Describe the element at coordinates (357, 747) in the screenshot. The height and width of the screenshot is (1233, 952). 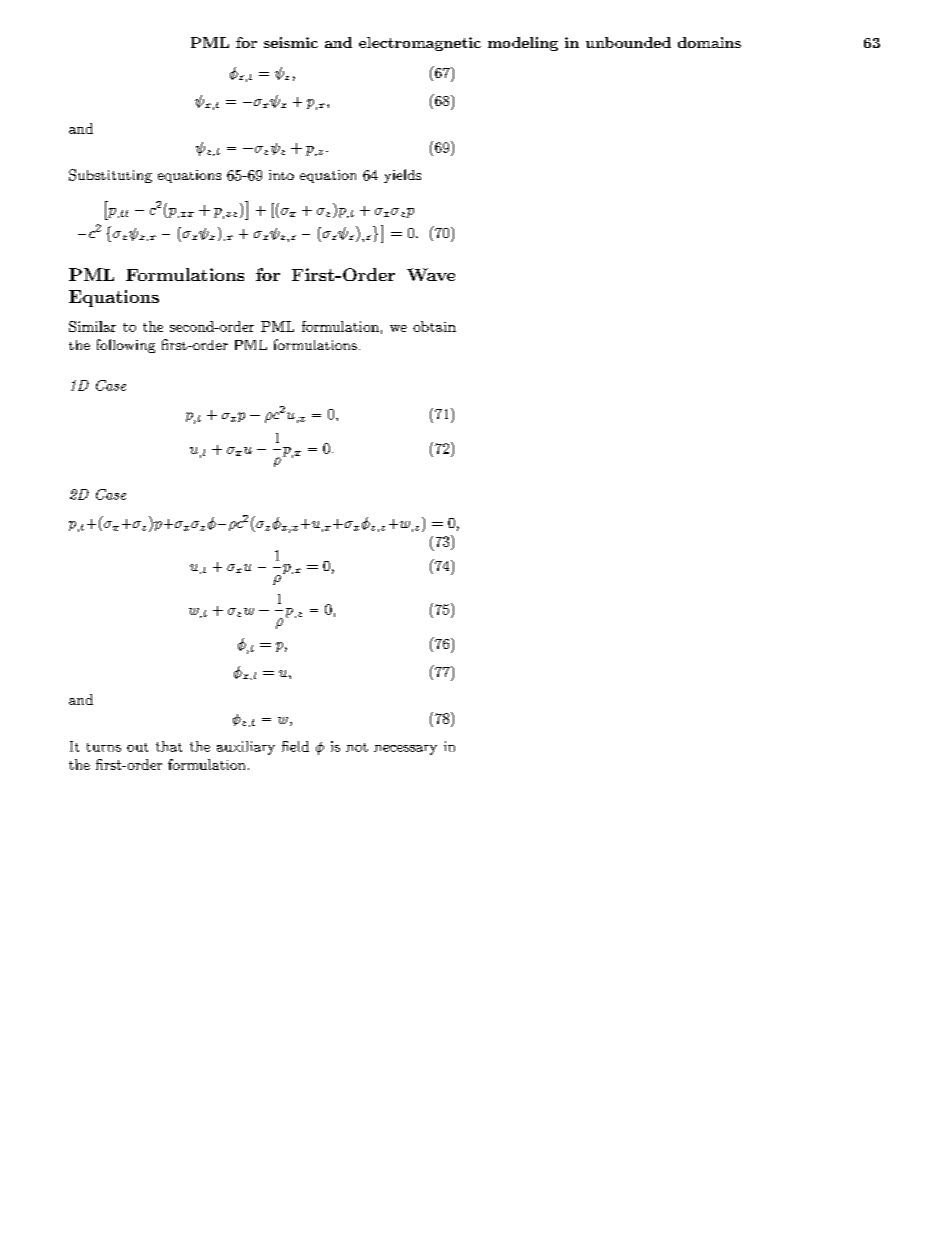
I see `not` at that location.
